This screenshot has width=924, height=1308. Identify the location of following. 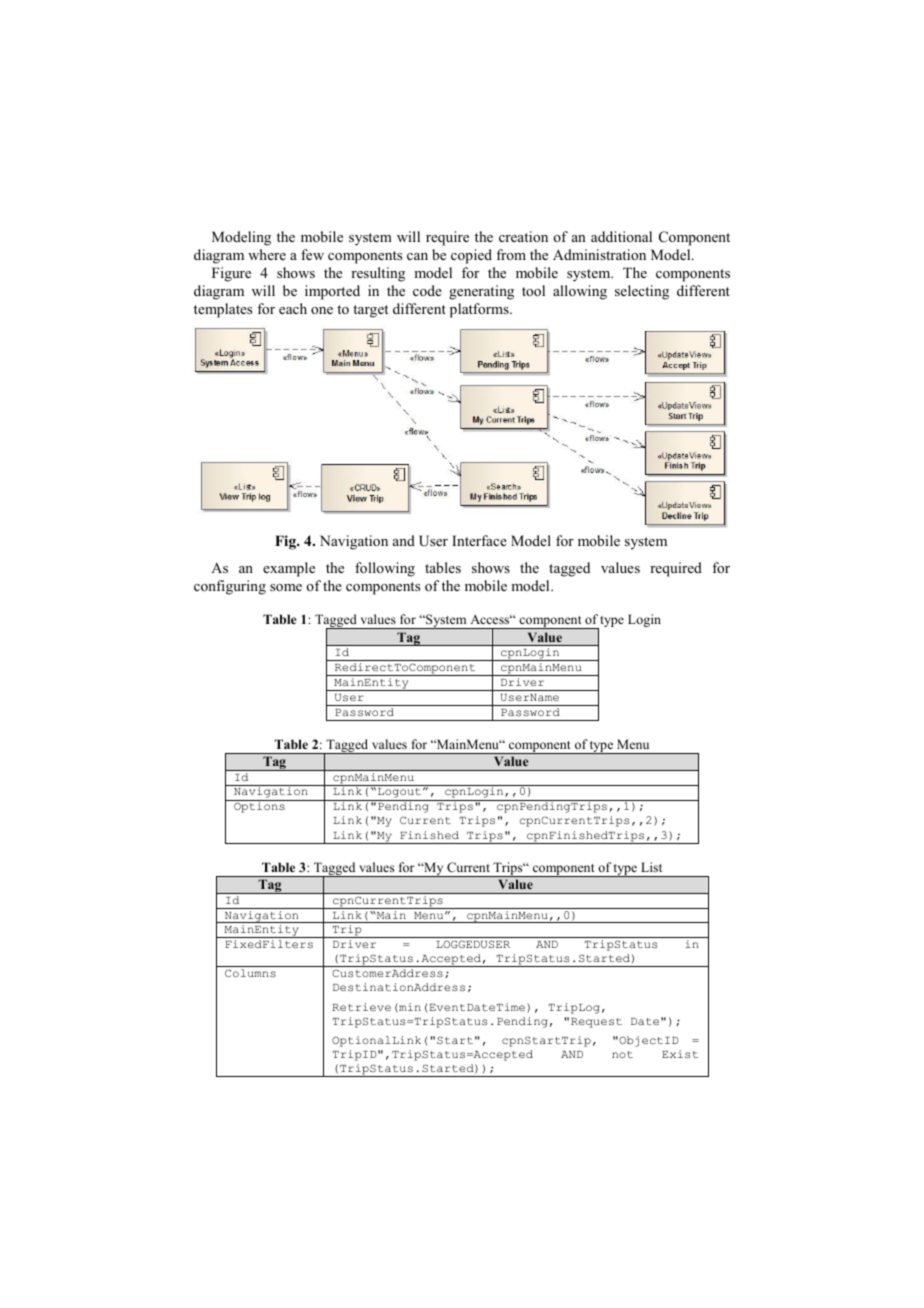
(385, 569).
